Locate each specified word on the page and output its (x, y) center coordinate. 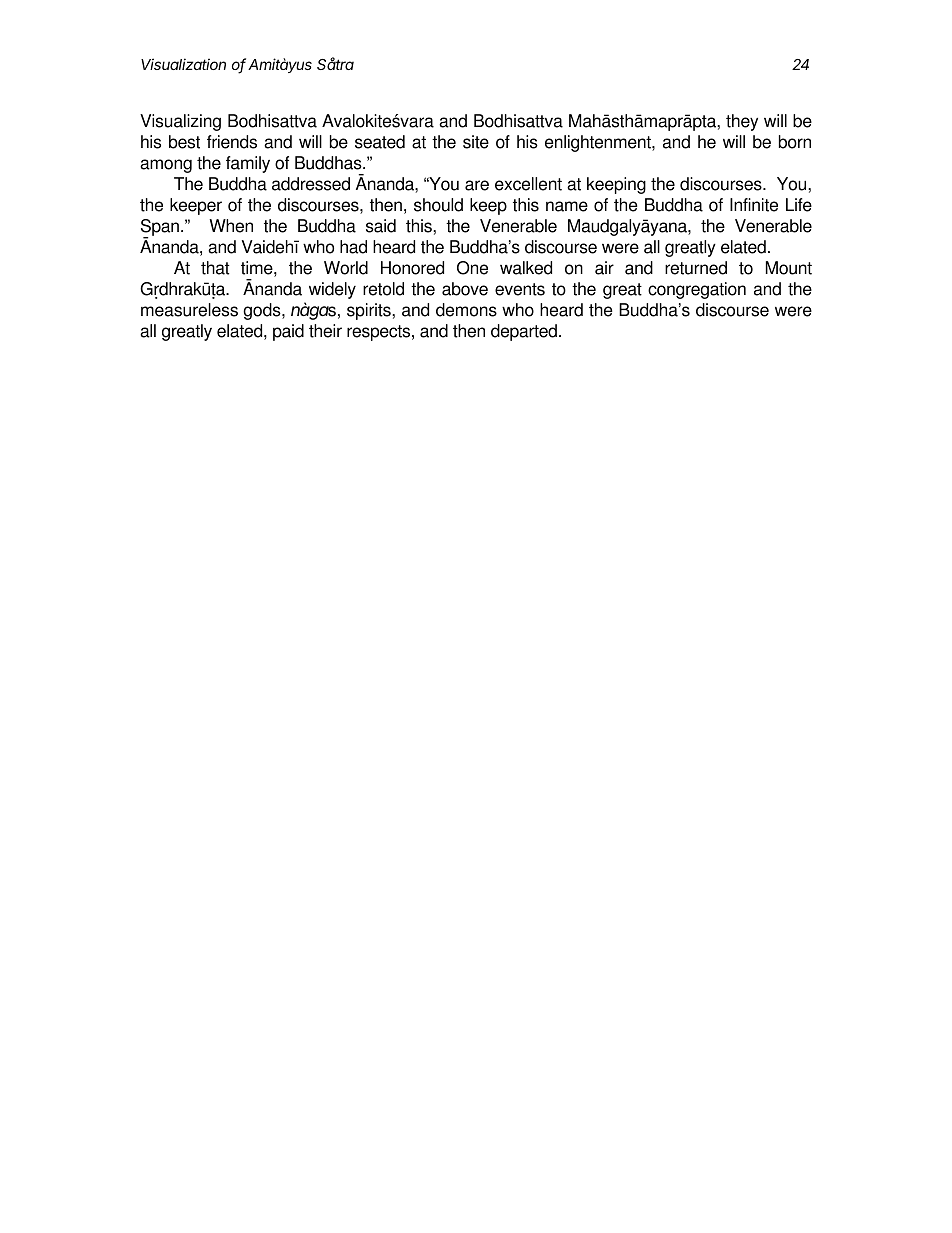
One (472, 268)
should (438, 205)
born (795, 142)
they (742, 122)
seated (380, 142)
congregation (697, 290)
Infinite (754, 205)
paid (288, 332)
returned (696, 268)
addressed (311, 184)
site (476, 142)
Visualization (183, 64)
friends (232, 142)
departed (524, 332)
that (215, 268)
